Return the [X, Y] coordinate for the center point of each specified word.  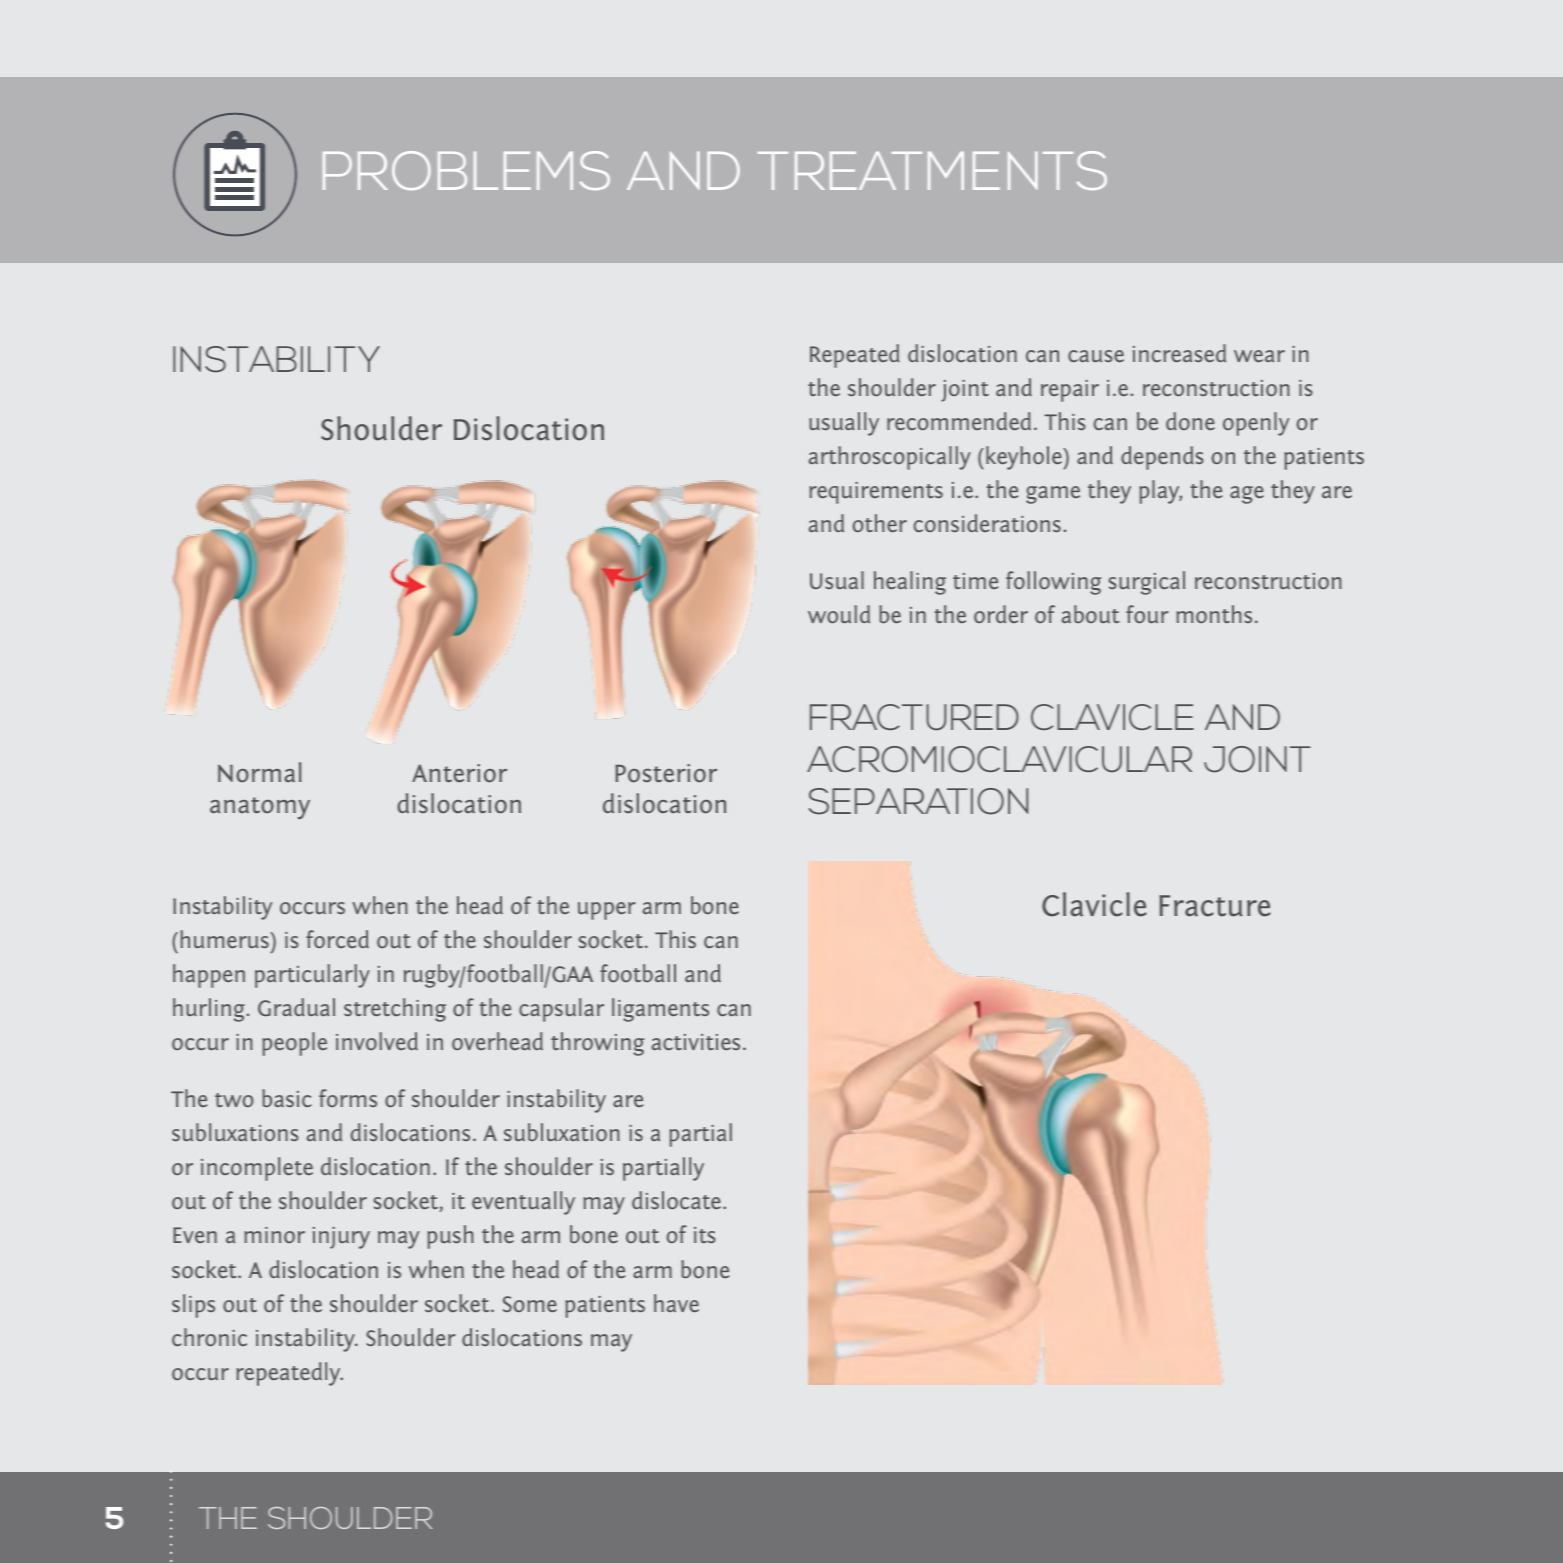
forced [337, 939]
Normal [260, 772]
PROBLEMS [466, 170]
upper [607, 911]
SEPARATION [918, 801]
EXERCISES [898, 171]
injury [341, 1238]
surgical [1147, 583]
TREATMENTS [932, 170]
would [839, 614]
